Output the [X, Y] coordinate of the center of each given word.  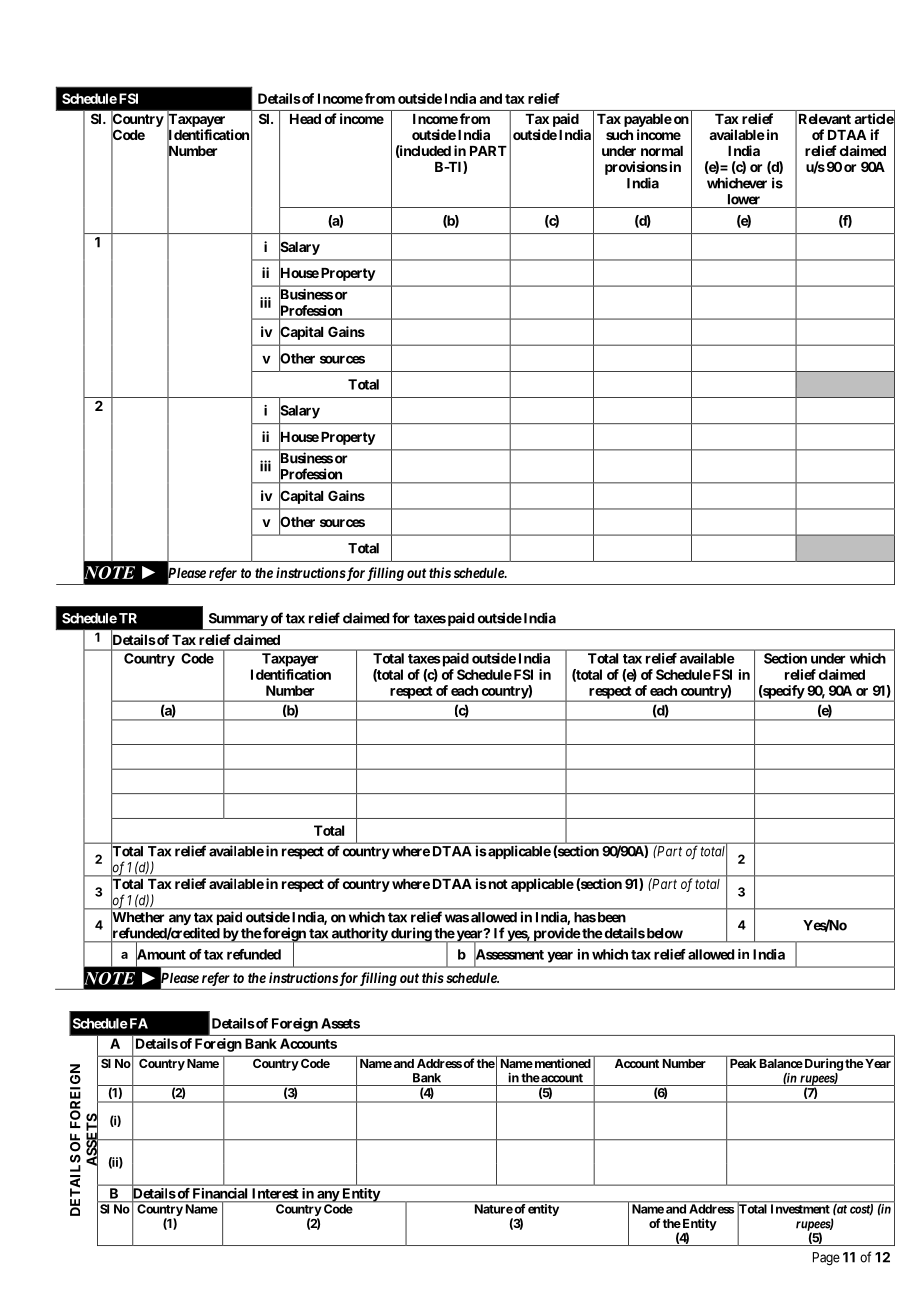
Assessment [509, 954]
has [585, 917]
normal [662, 151]
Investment [800, 1209]
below [663, 933]
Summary [238, 619]
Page [826, 1259]
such [619, 135]
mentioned [561, 1063]
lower [744, 199]
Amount [161, 954]
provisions [636, 168]
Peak [743, 1063]
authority [359, 935]
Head [305, 119]
